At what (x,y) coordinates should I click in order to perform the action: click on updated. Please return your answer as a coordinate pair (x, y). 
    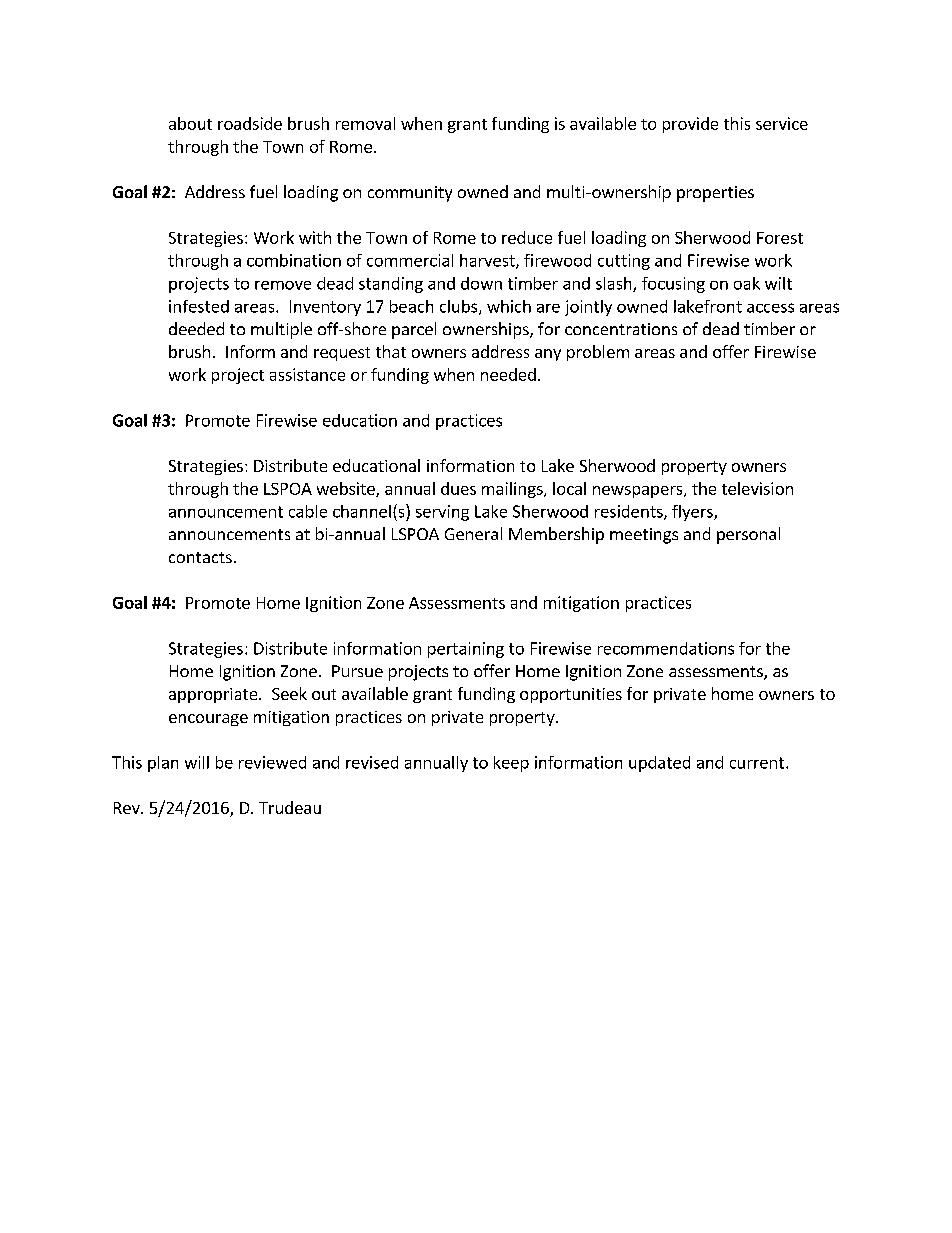
    Looking at the image, I should click on (659, 764).
